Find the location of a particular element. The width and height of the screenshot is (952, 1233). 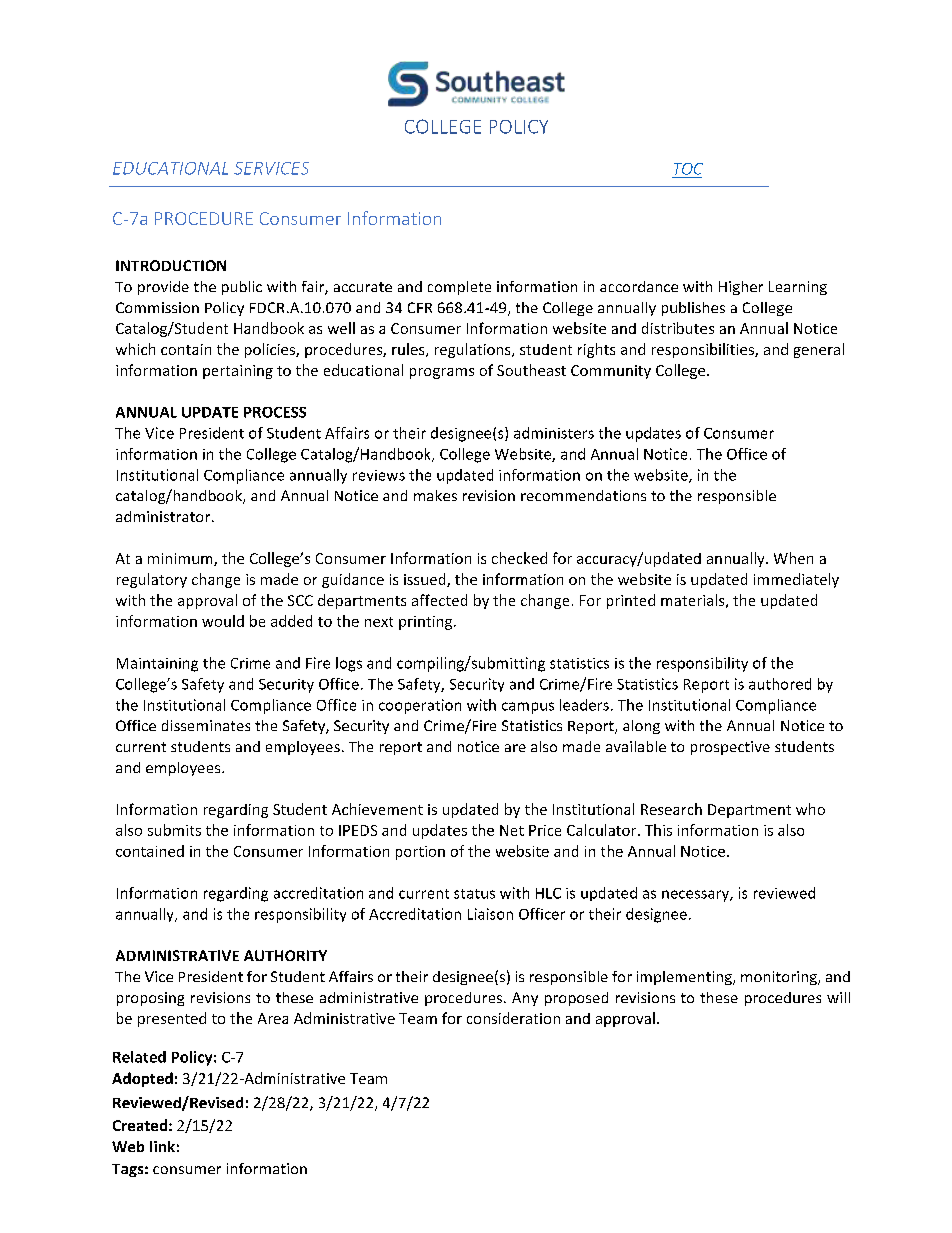

When is located at coordinates (793, 558).
